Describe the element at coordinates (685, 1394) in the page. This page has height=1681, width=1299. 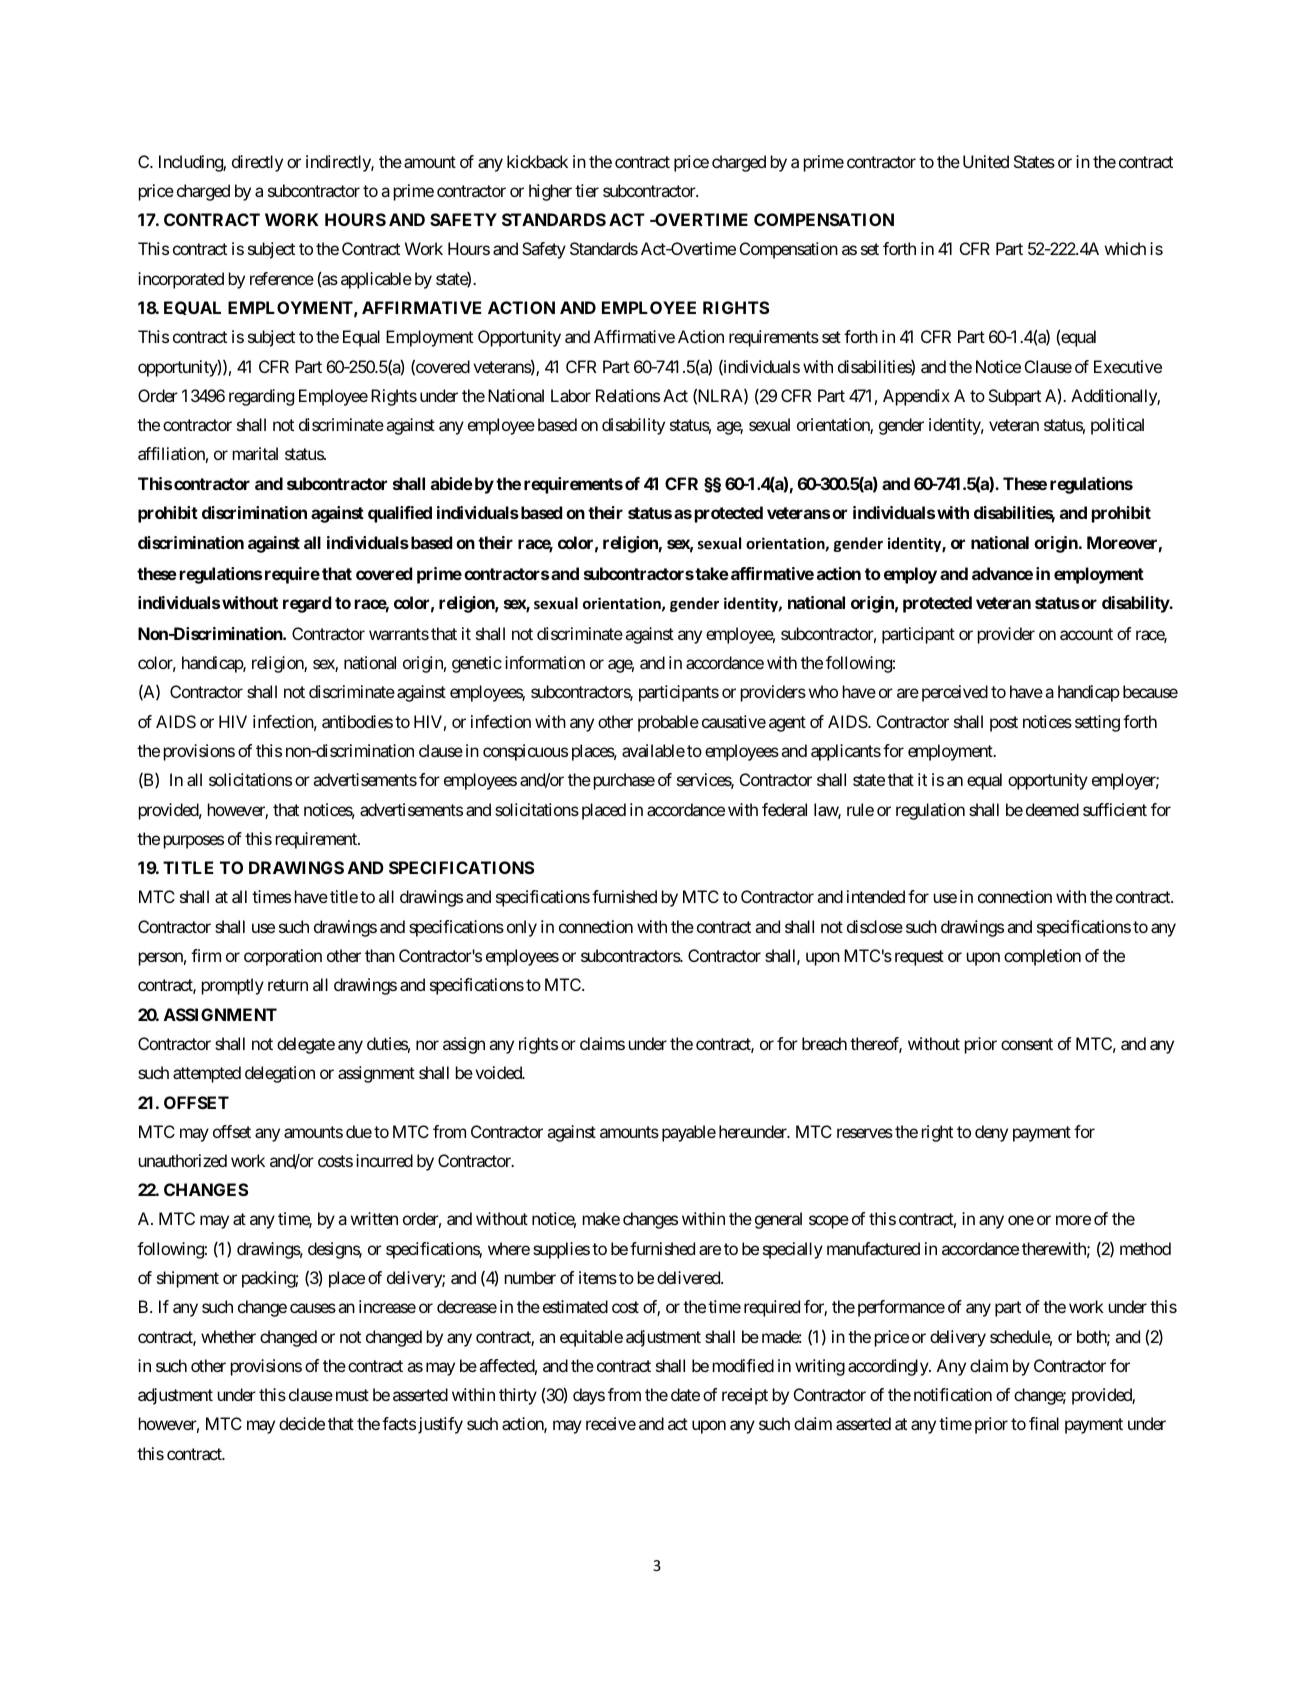
I see `date` at that location.
